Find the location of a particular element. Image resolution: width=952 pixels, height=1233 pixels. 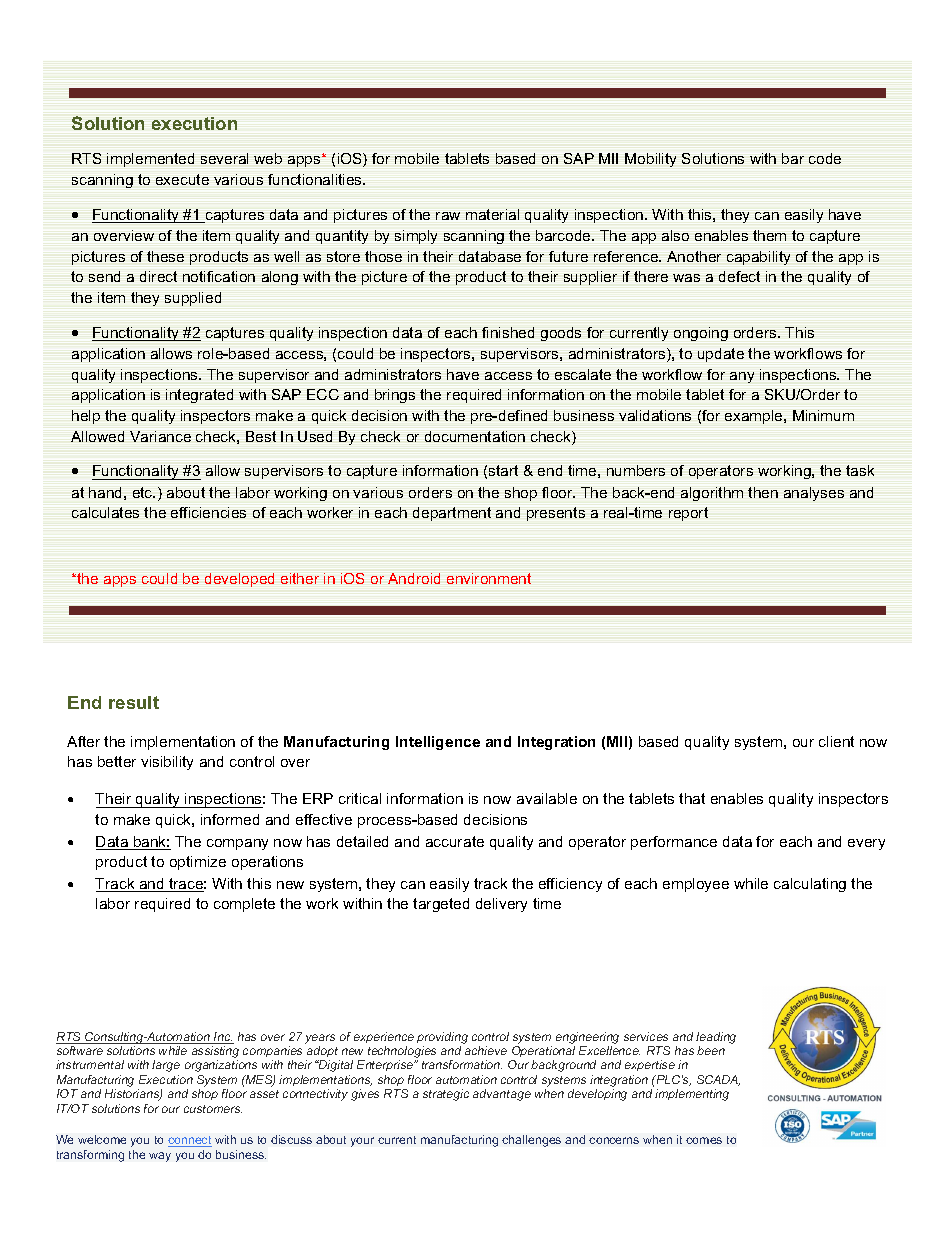

way is located at coordinates (160, 1157).
